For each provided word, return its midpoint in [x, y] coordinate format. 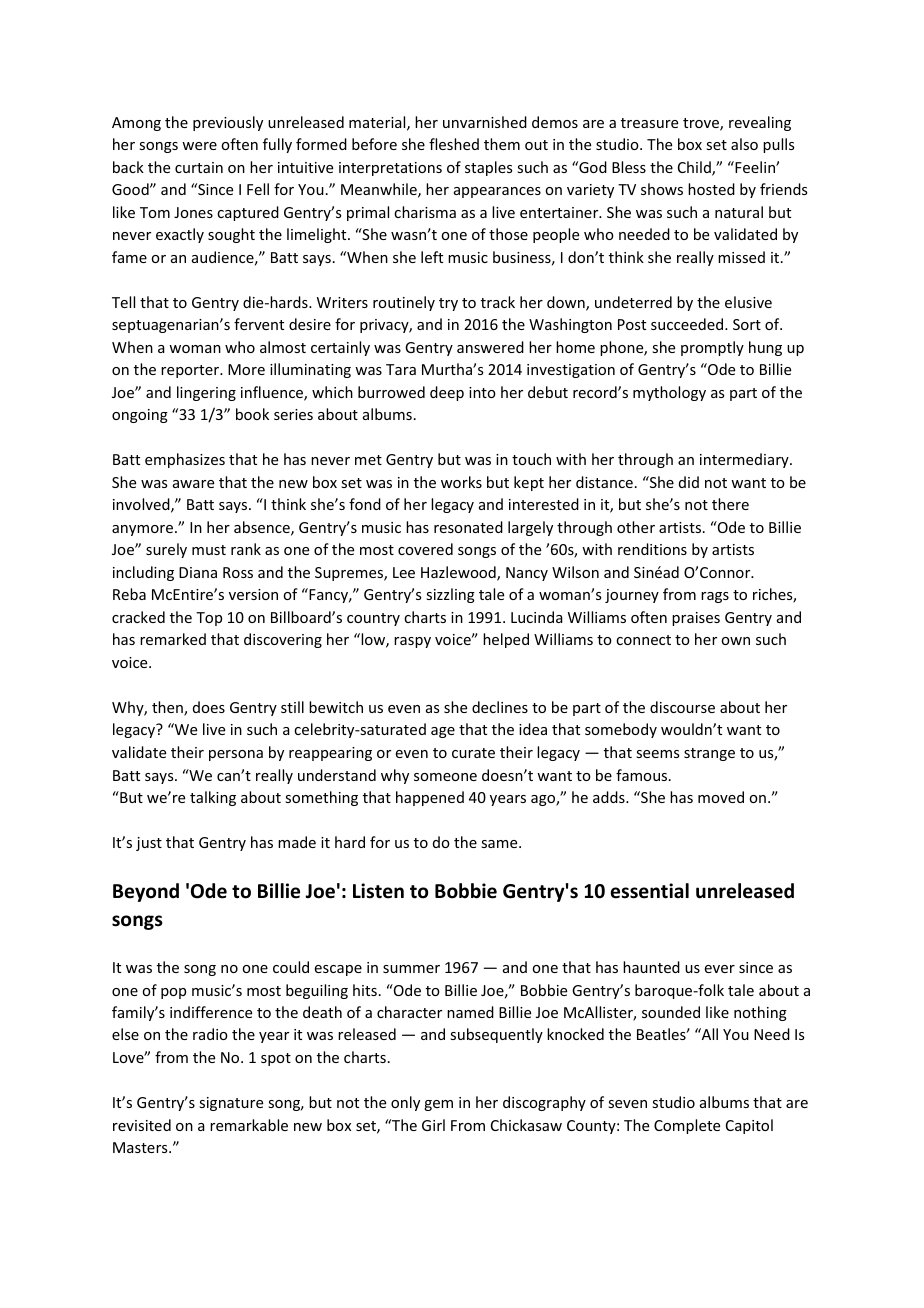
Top [209, 619]
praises [696, 619]
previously [228, 123]
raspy [412, 642]
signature [231, 1104]
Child [695, 168]
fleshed [454, 144]
